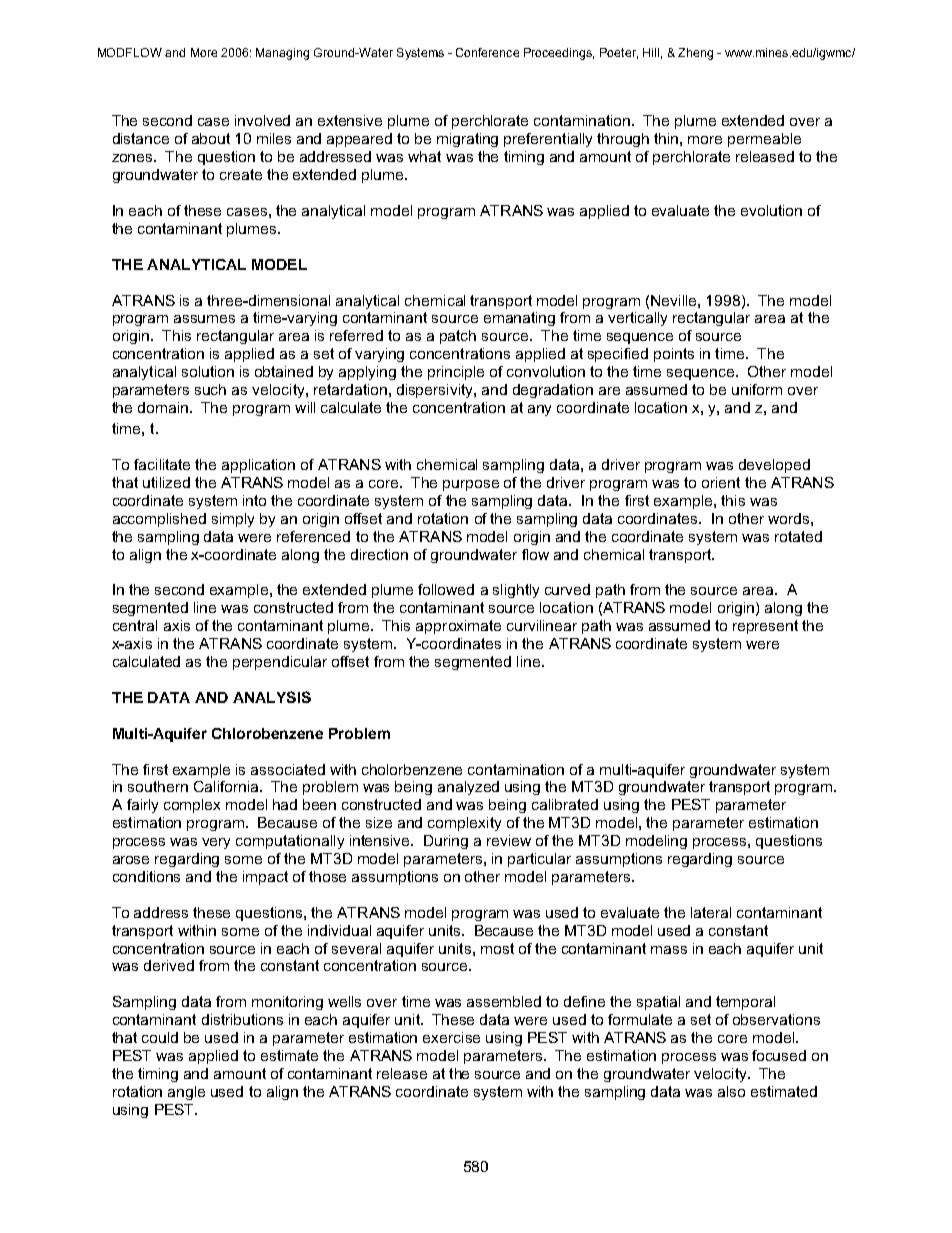 The width and height of the screenshot is (952, 1233). I want to click on represent, so click(765, 627).
